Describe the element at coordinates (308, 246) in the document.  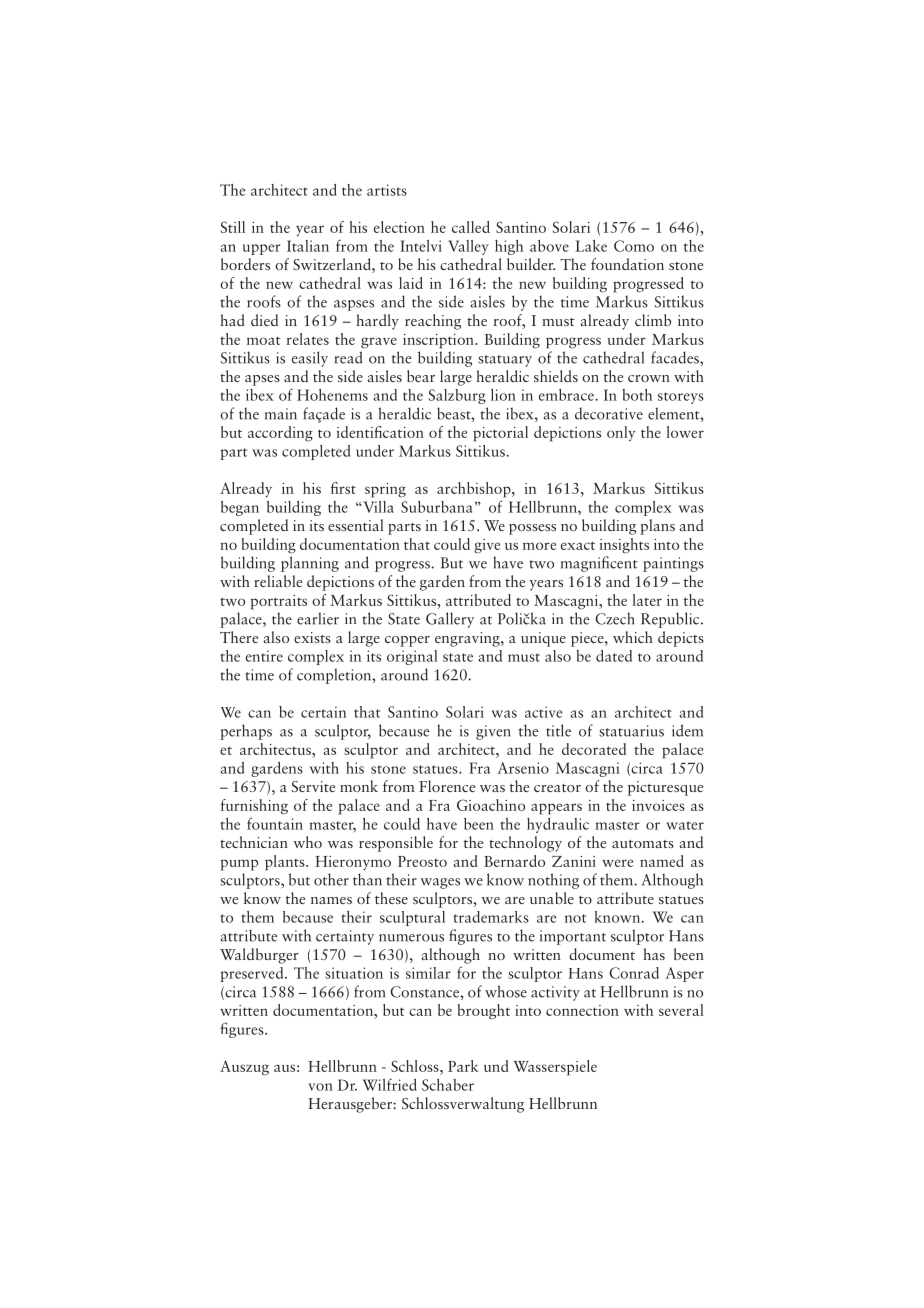
I see `Italian` at that location.
